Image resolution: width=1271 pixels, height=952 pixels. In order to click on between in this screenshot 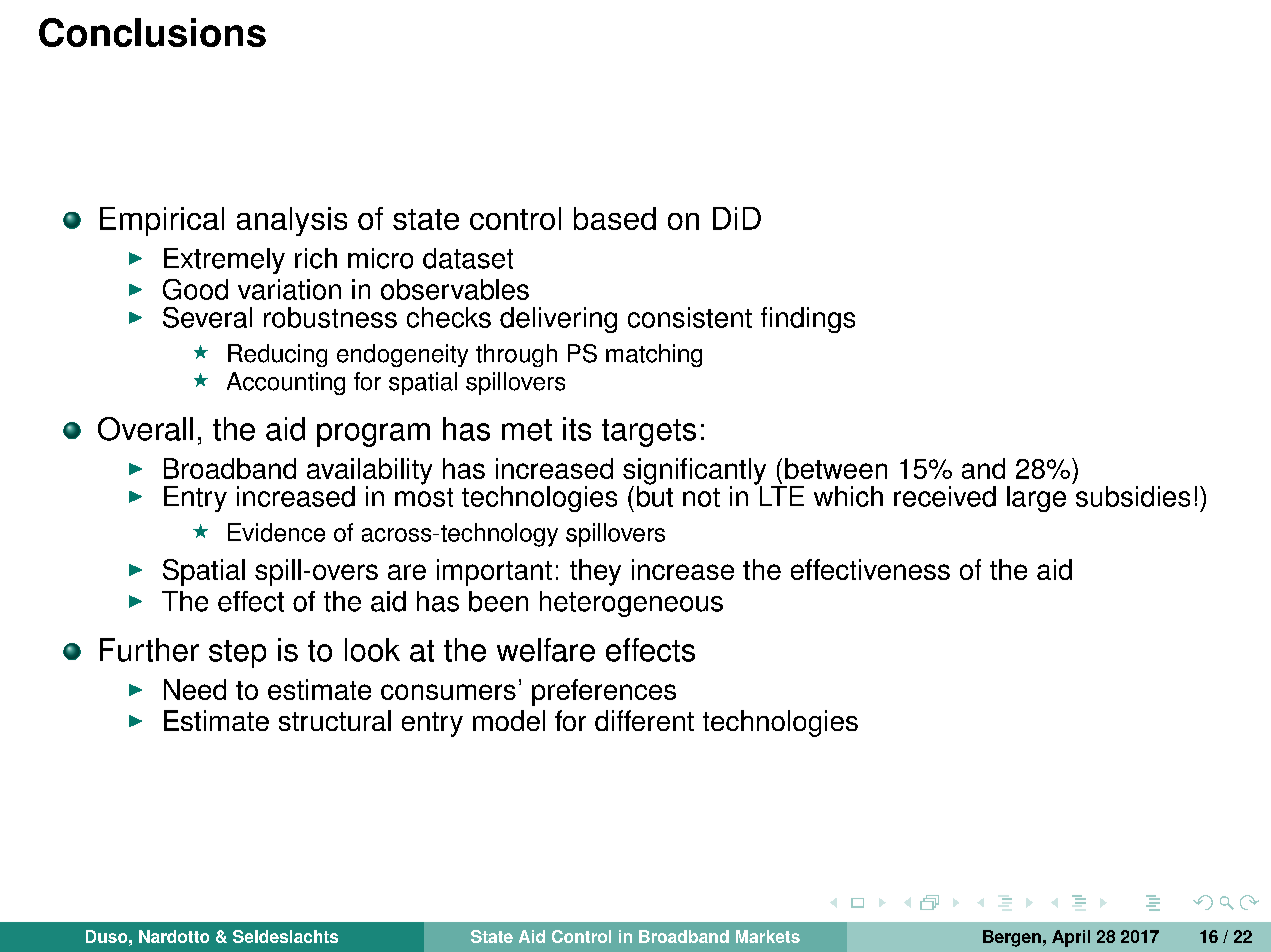, I will do `click(836, 468)`.
